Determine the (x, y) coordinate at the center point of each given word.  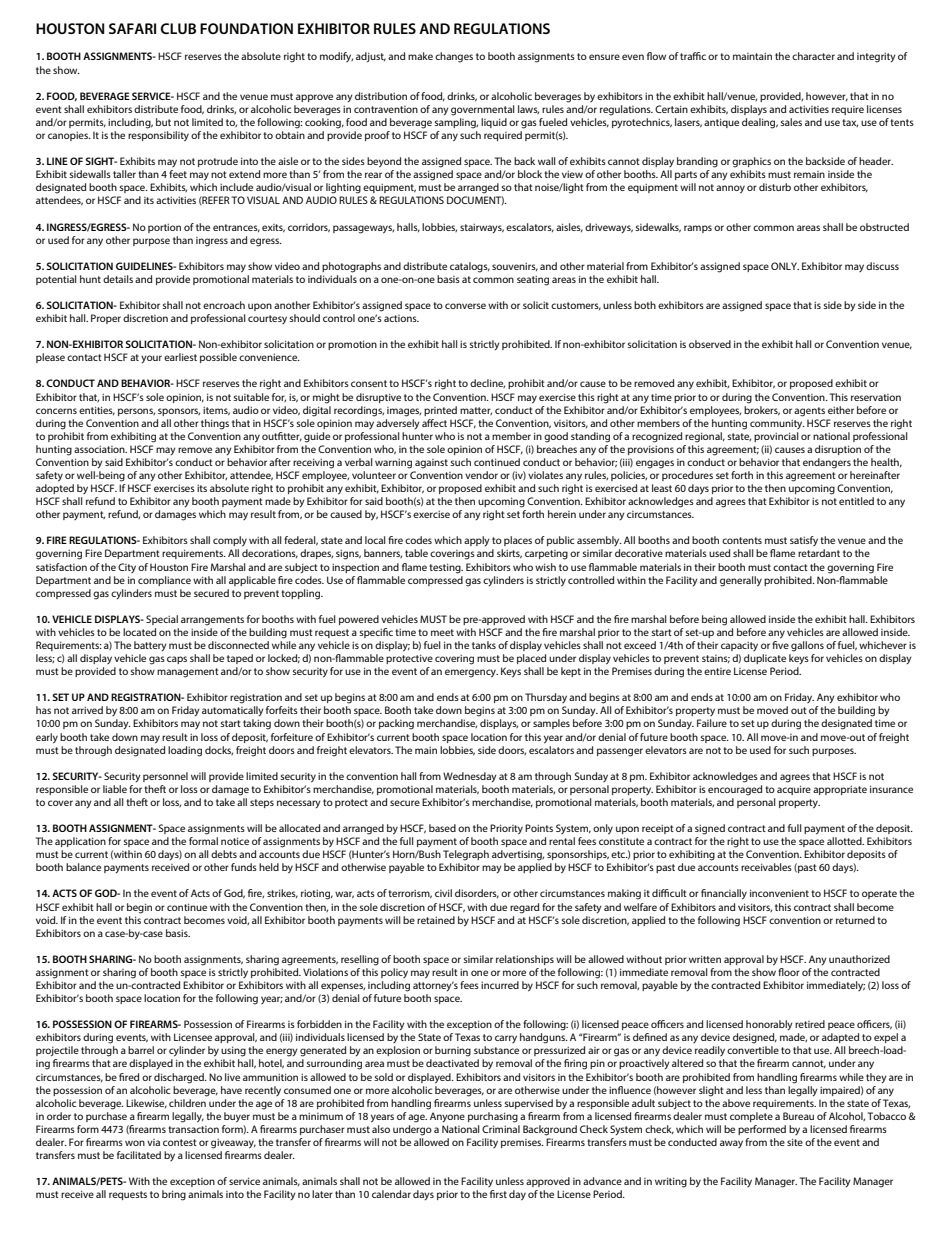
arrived (87, 710)
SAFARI (132, 28)
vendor (481, 475)
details (118, 279)
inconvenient (779, 893)
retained (436, 920)
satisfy (804, 541)
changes (454, 57)
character (813, 56)
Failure (712, 723)
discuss (882, 266)
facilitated (139, 1155)
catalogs (470, 267)
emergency (471, 673)
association (100, 449)
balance (83, 867)
